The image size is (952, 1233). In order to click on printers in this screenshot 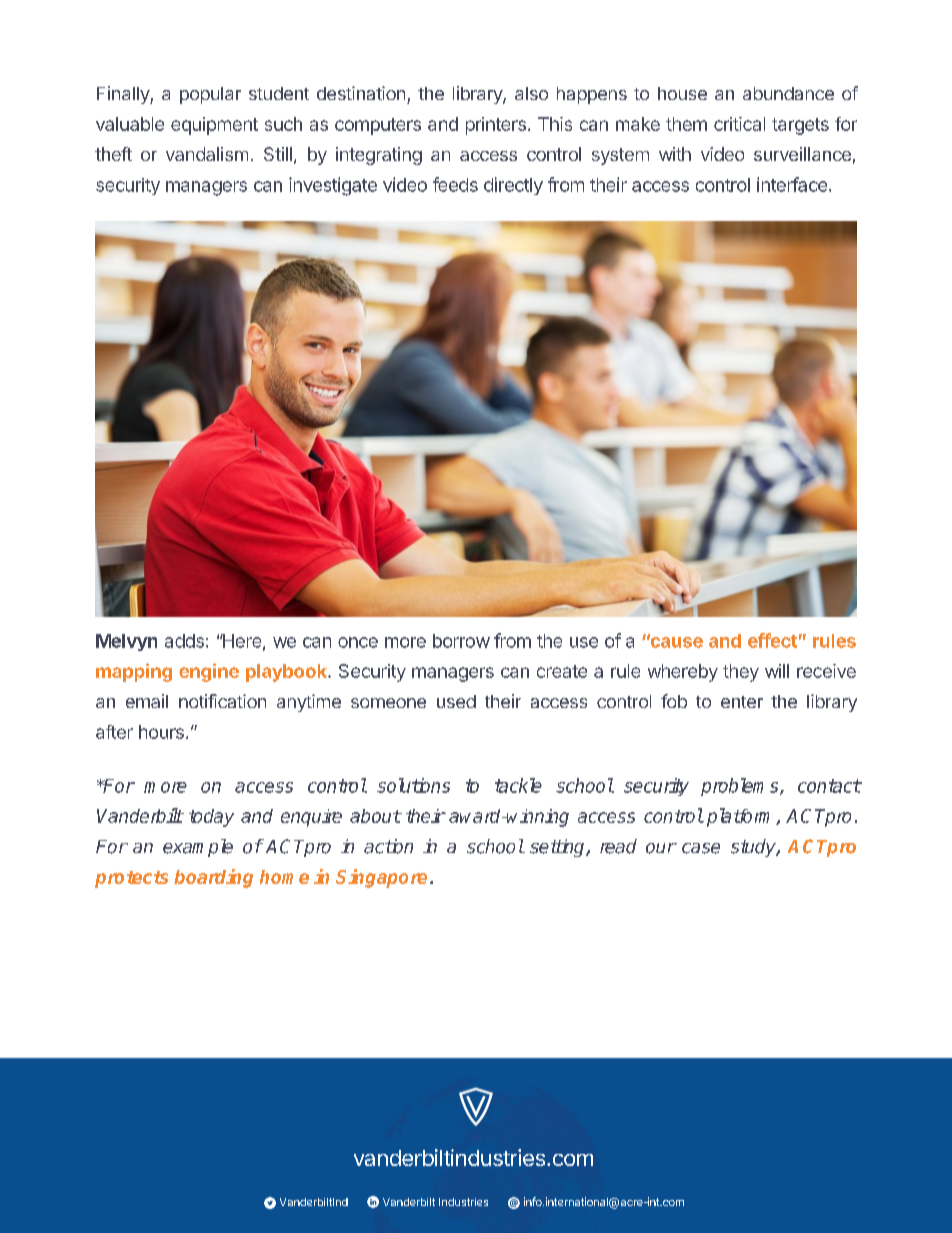, I will do `click(496, 126)`.
